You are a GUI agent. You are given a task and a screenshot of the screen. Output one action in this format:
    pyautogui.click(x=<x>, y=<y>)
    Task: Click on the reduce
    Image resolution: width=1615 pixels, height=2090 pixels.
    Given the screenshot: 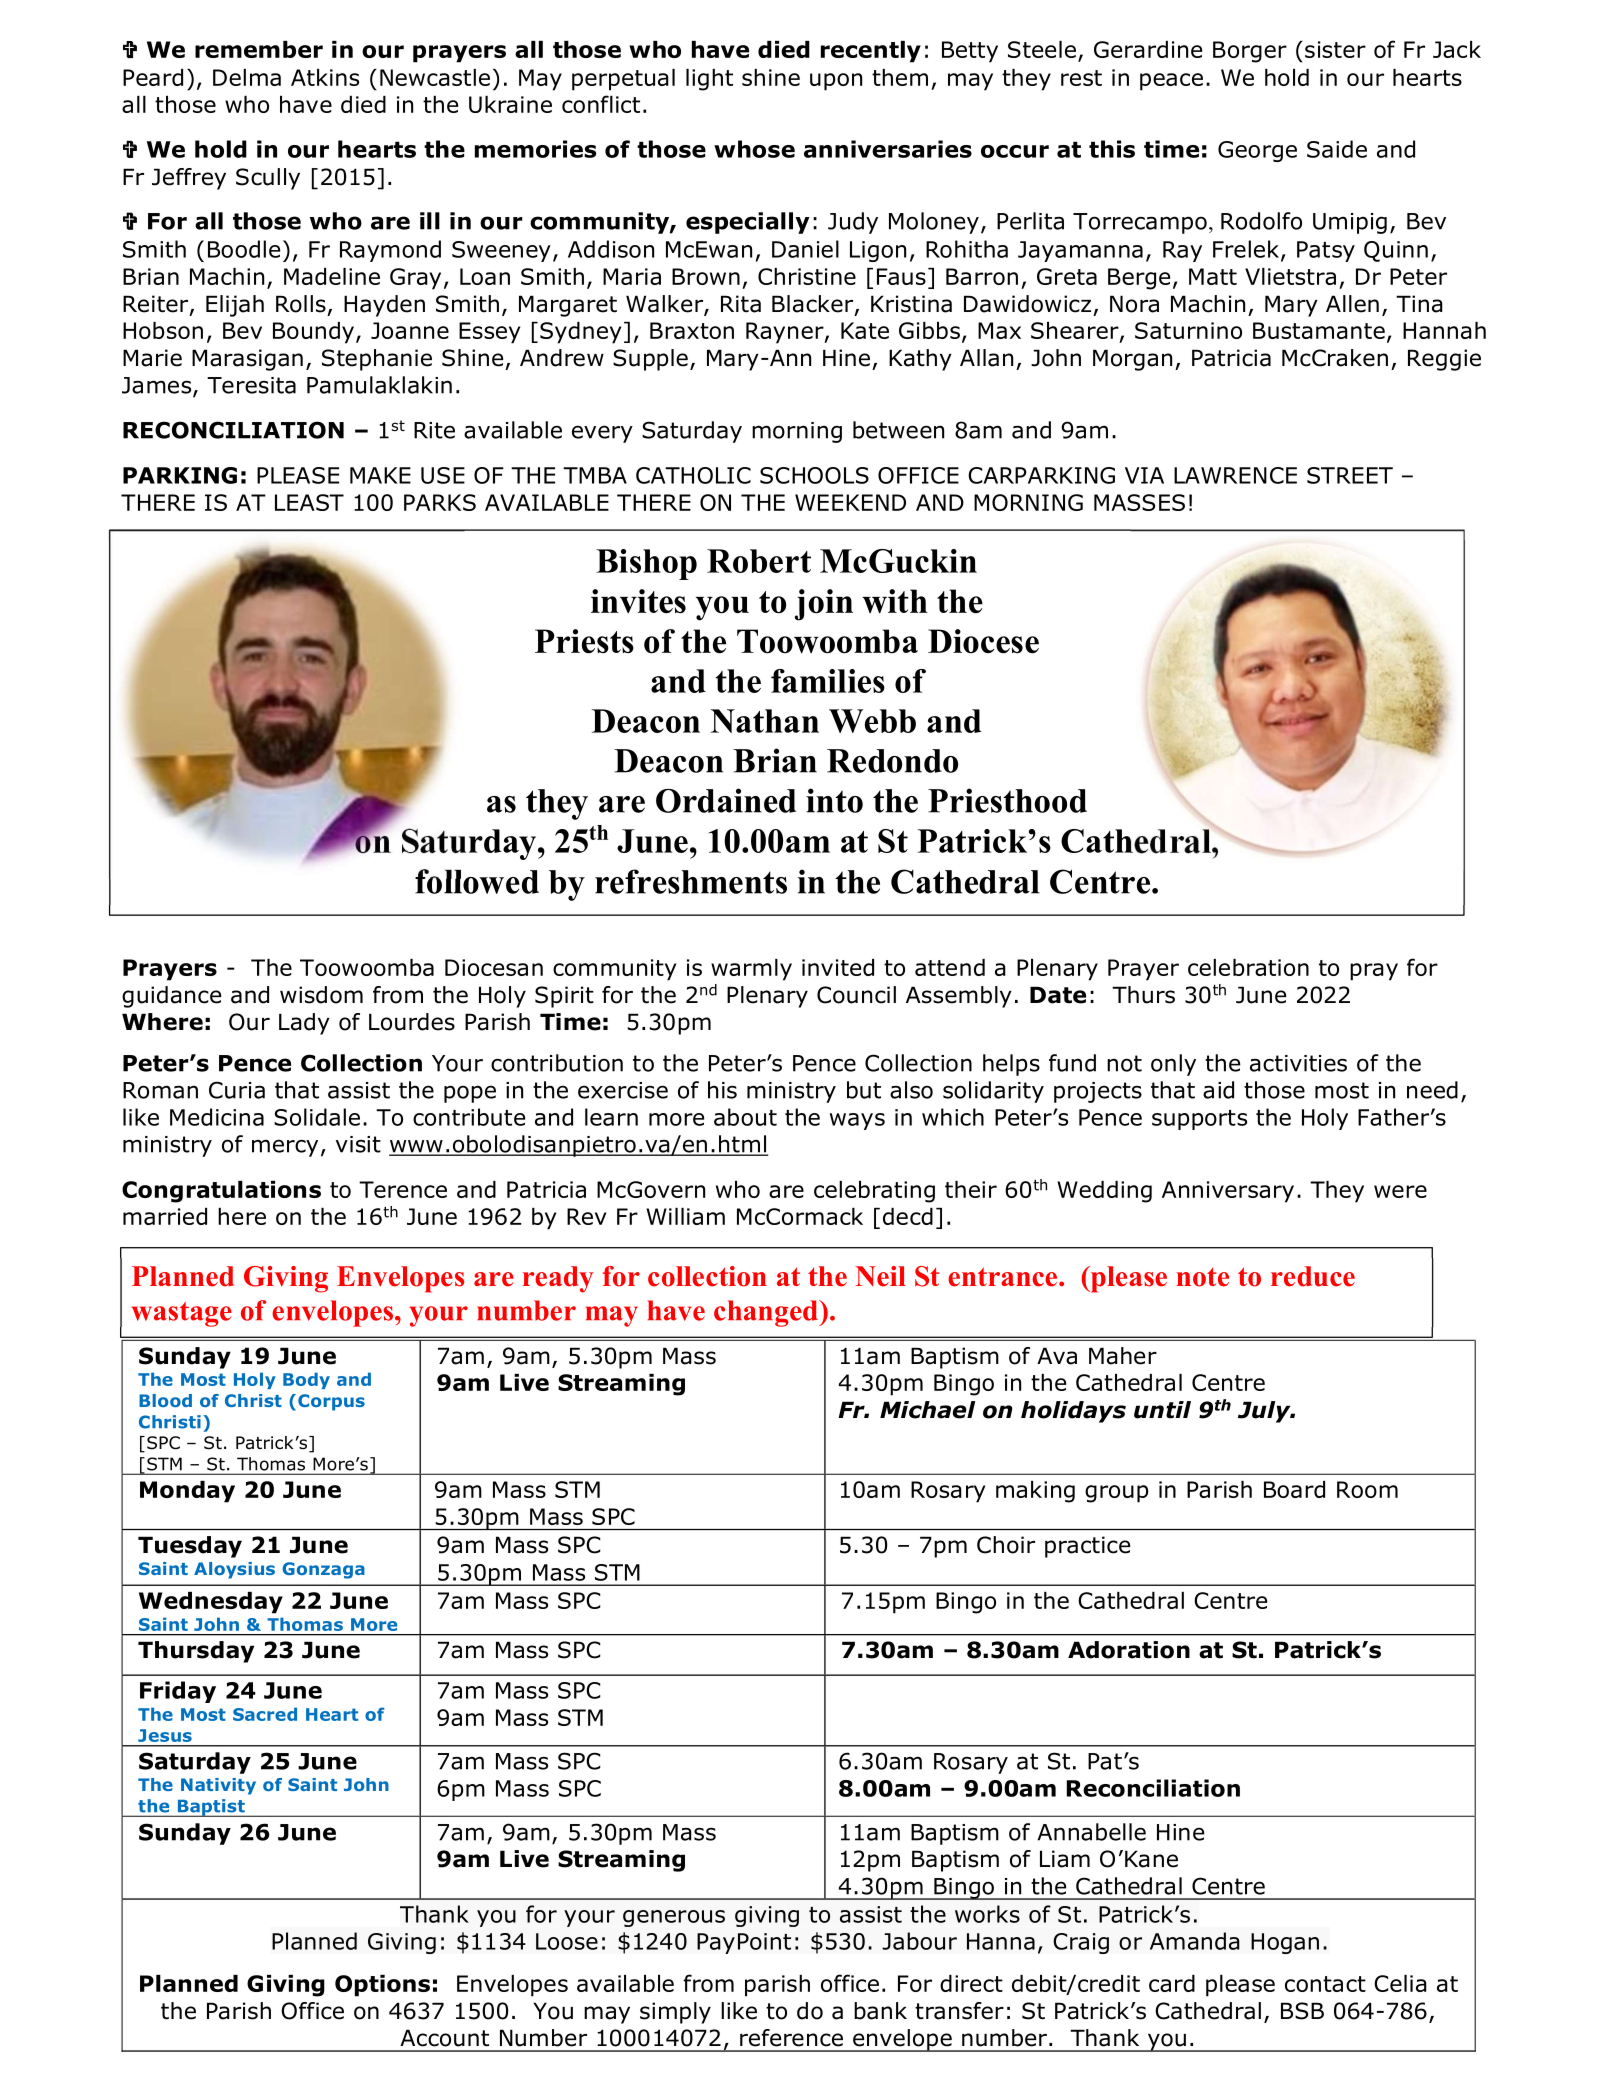 What is the action you would take?
    pyautogui.click(x=1313, y=1276)
